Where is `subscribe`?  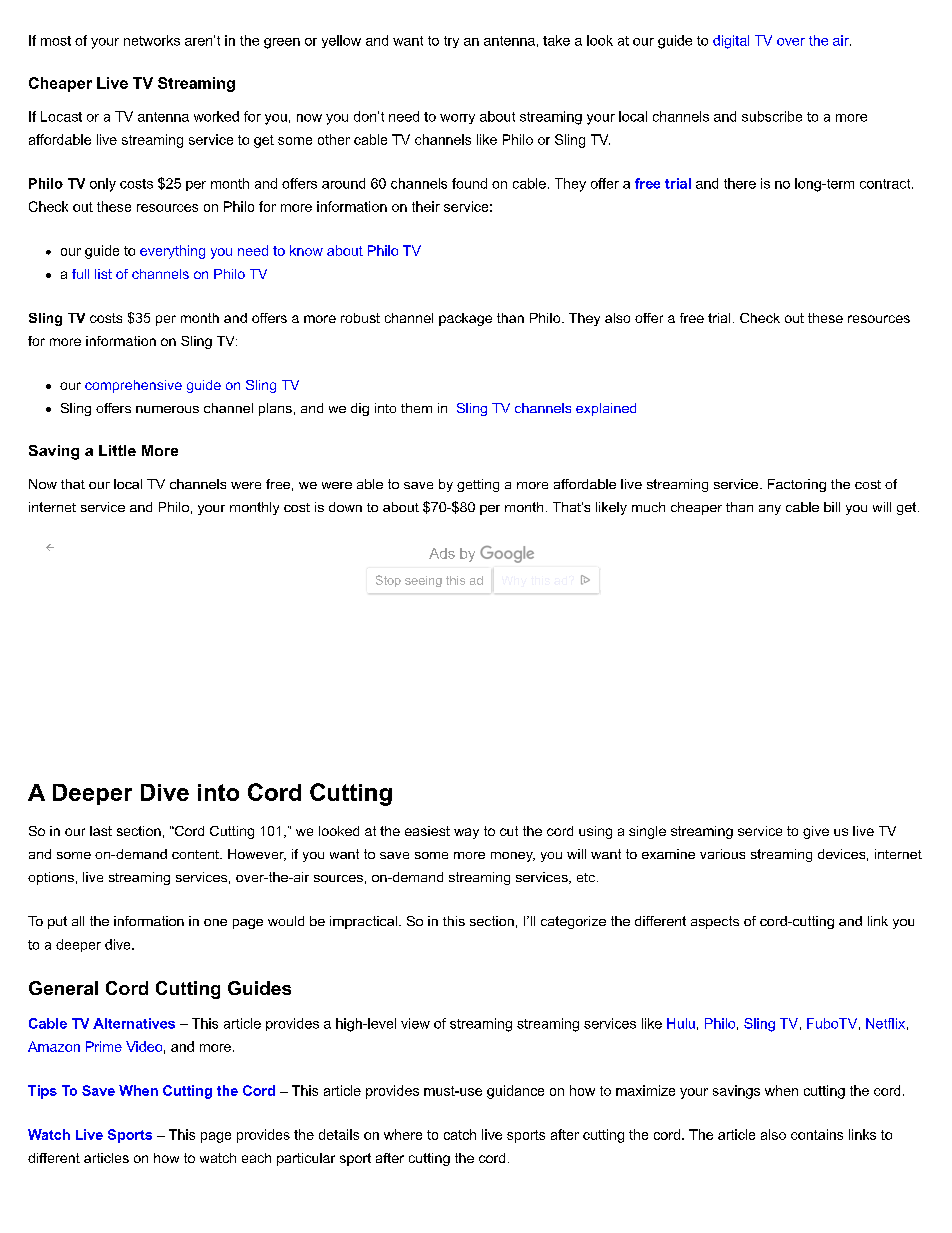 subscribe is located at coordinates (772, 116).
